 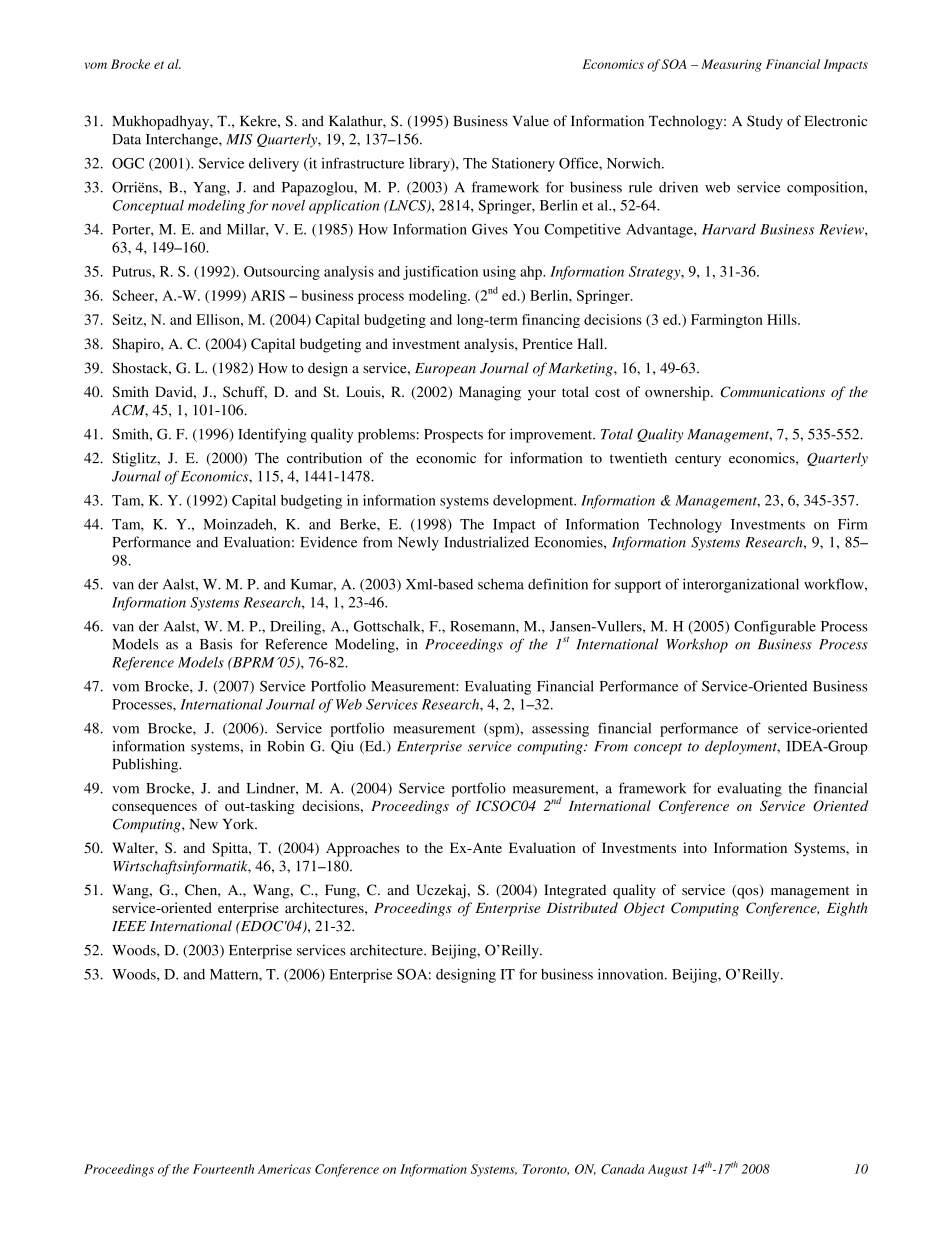 What do you see at coordinates (765, 122) in the document?
I see `Study` at bounding box center [765, 122].
